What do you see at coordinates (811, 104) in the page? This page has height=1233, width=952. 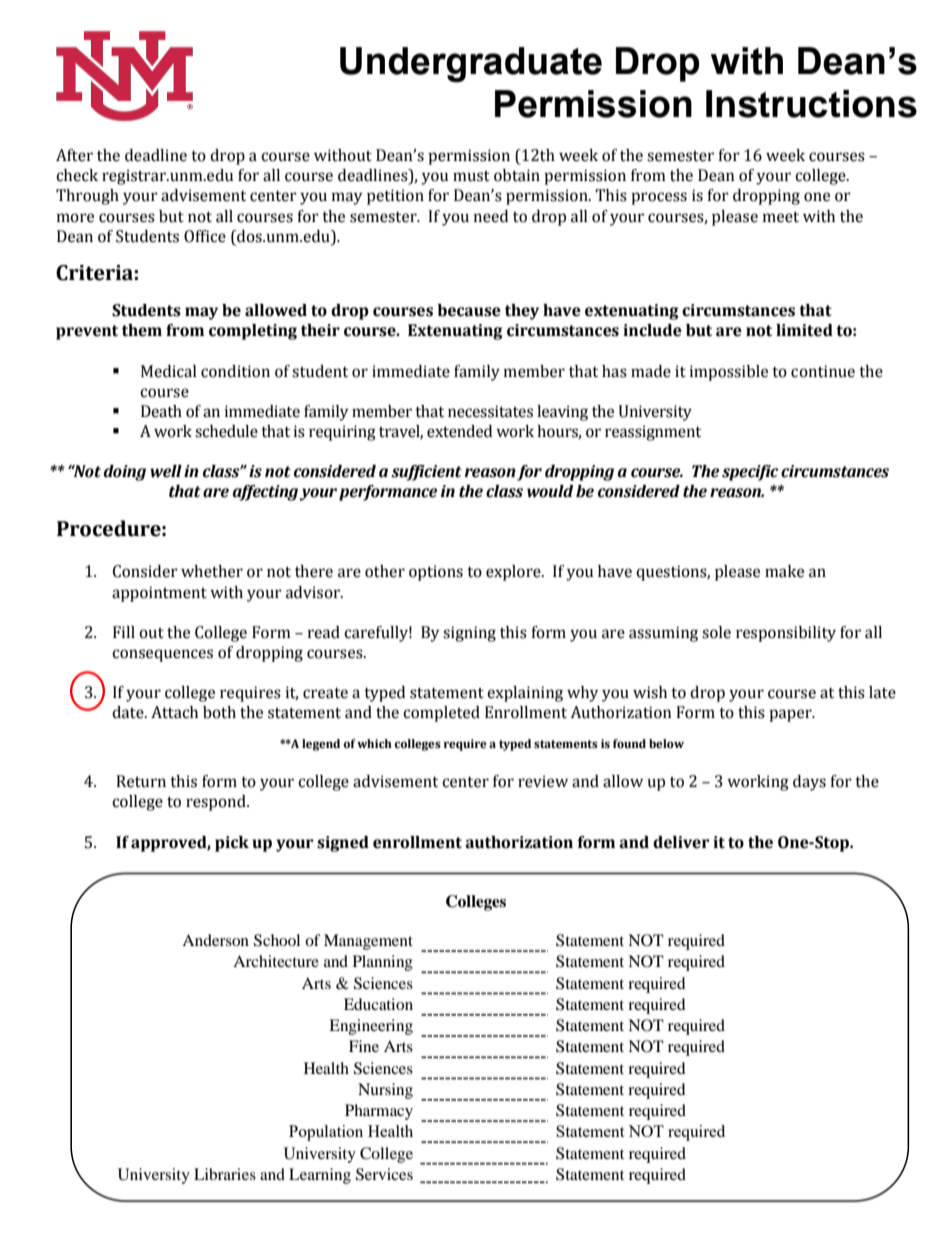 I see `Instructions` at bounding box center [811, 104].
